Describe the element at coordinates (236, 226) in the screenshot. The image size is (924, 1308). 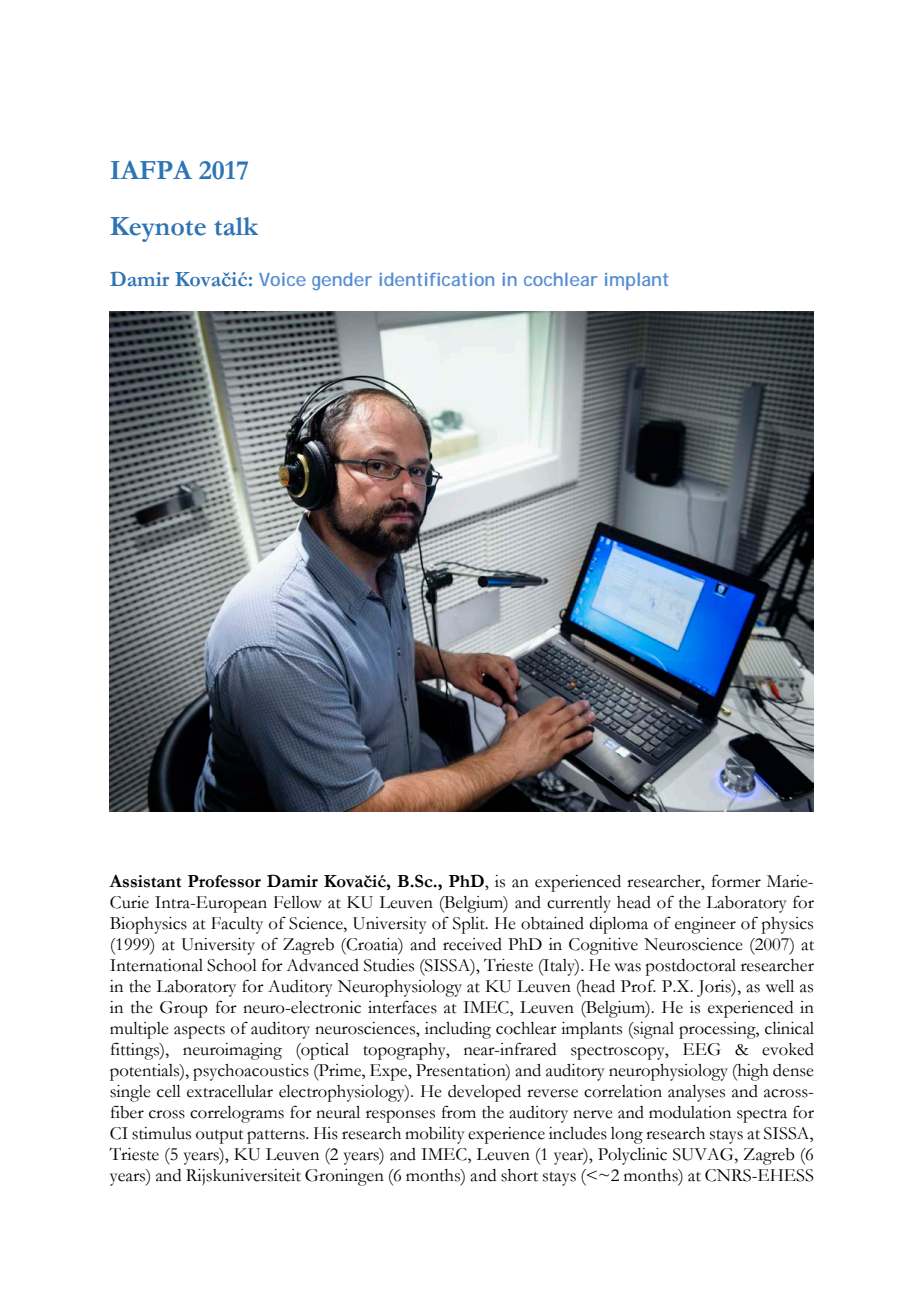
I see `talk` at that location.
